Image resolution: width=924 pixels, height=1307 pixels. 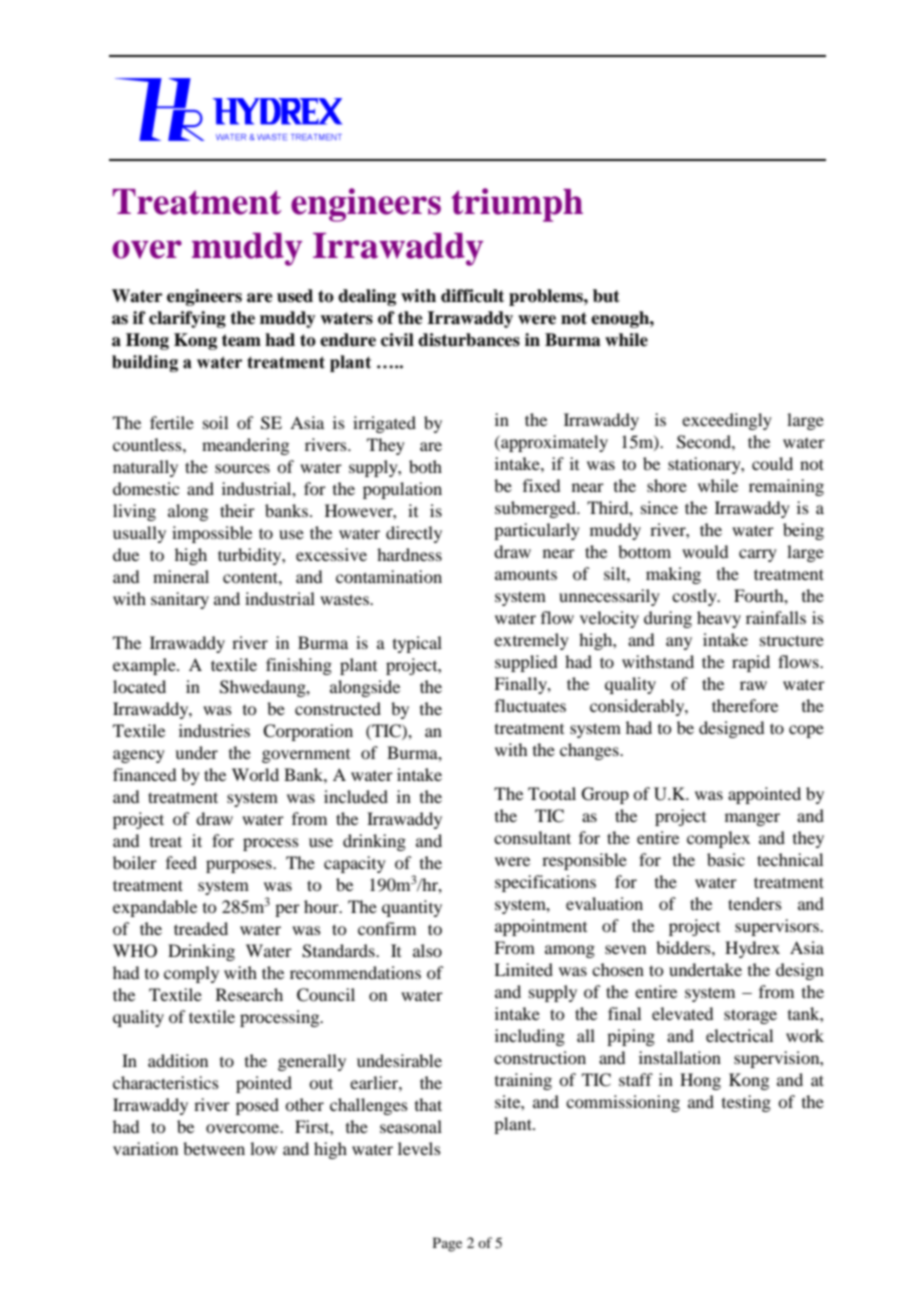 I want to click on Research, so click(x=249, y=994).
